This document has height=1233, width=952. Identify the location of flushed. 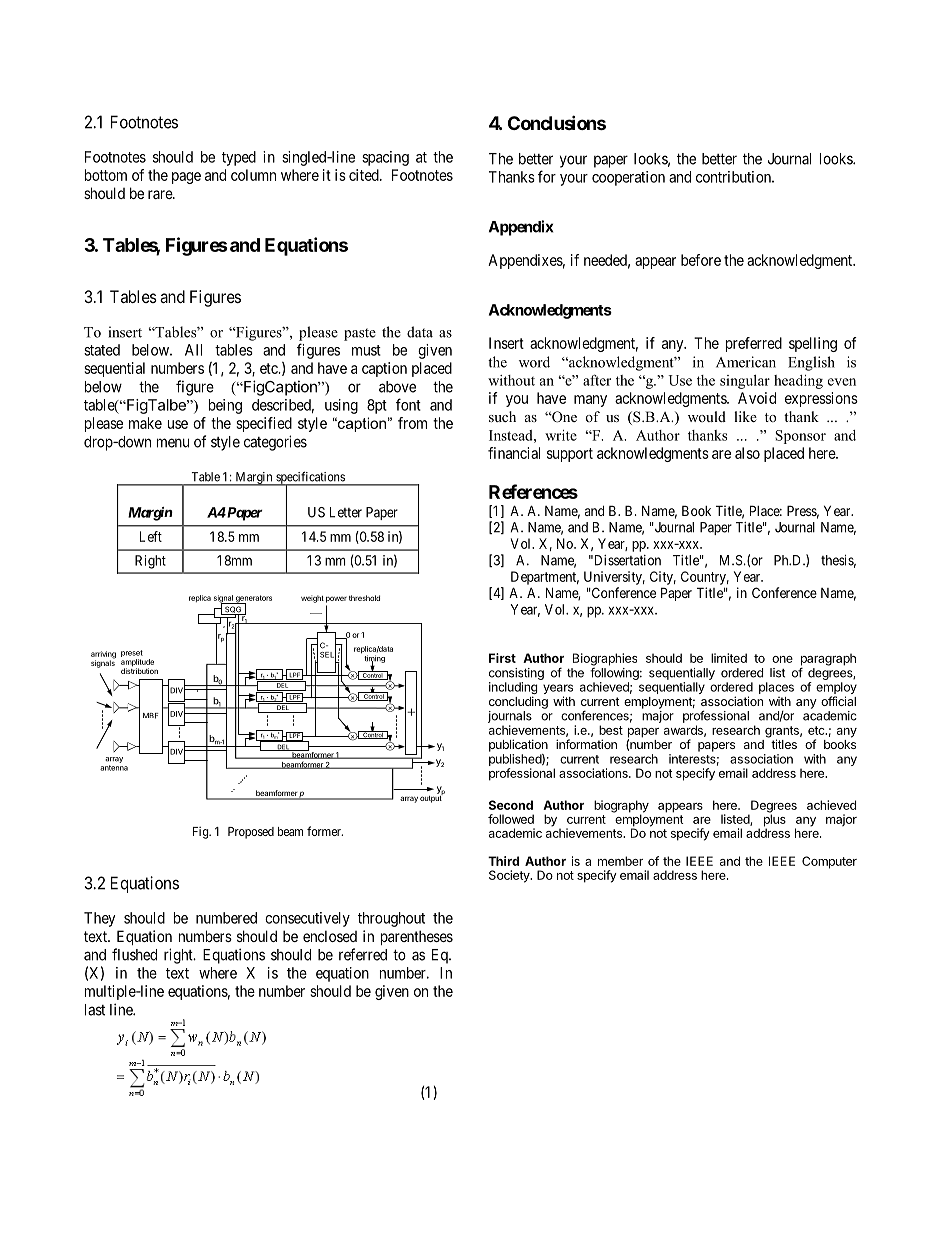
(134, 954).
